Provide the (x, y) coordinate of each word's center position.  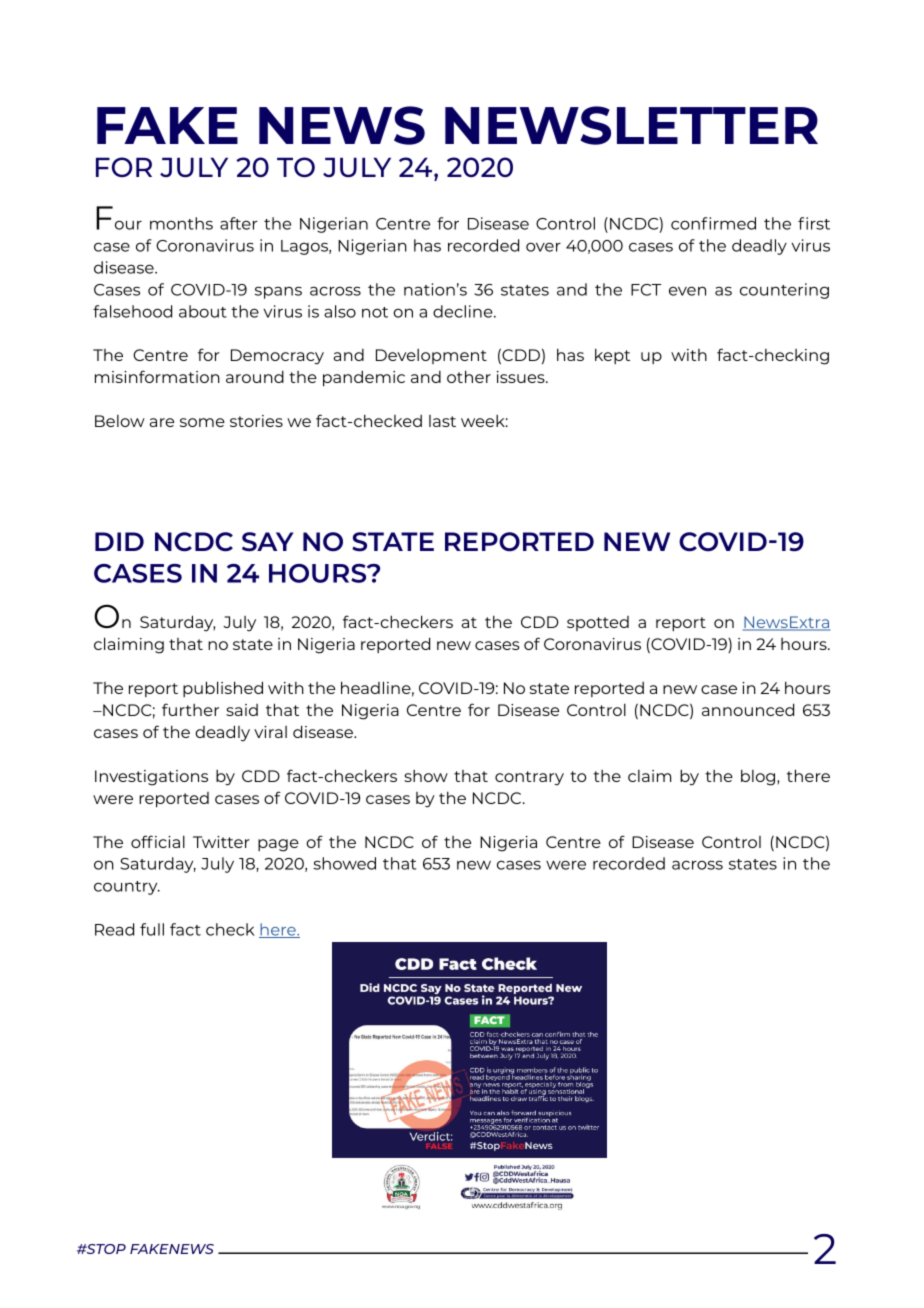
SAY (268, 542)
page (278, 845)
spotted (598, 623)
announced (748, 709)
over (543, 247)
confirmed (713, 223)
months (181, 223)
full (152, 929)
